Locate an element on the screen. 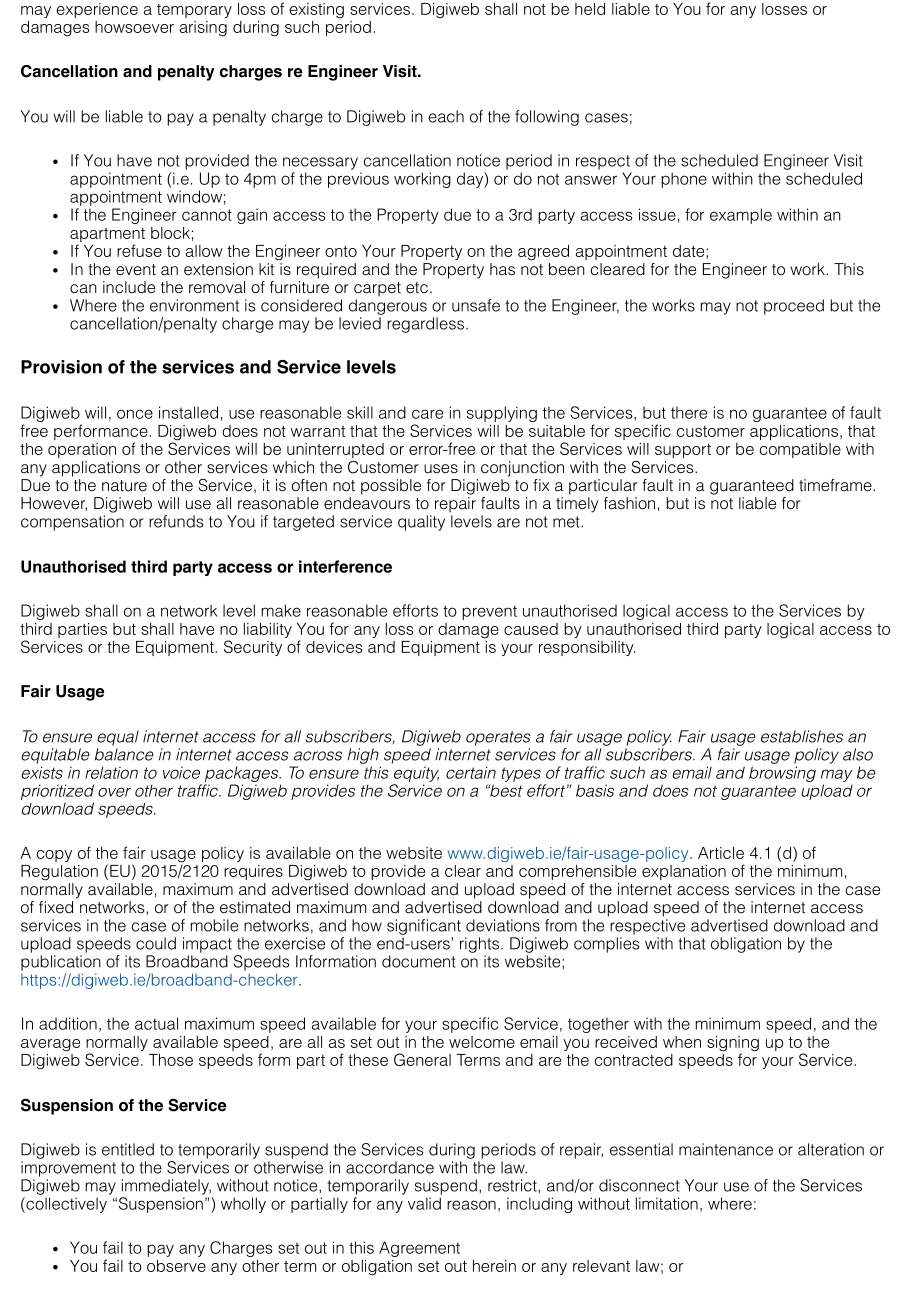 This screenshot has width=924, height=1307. document is located at coordinates (419, 961).
